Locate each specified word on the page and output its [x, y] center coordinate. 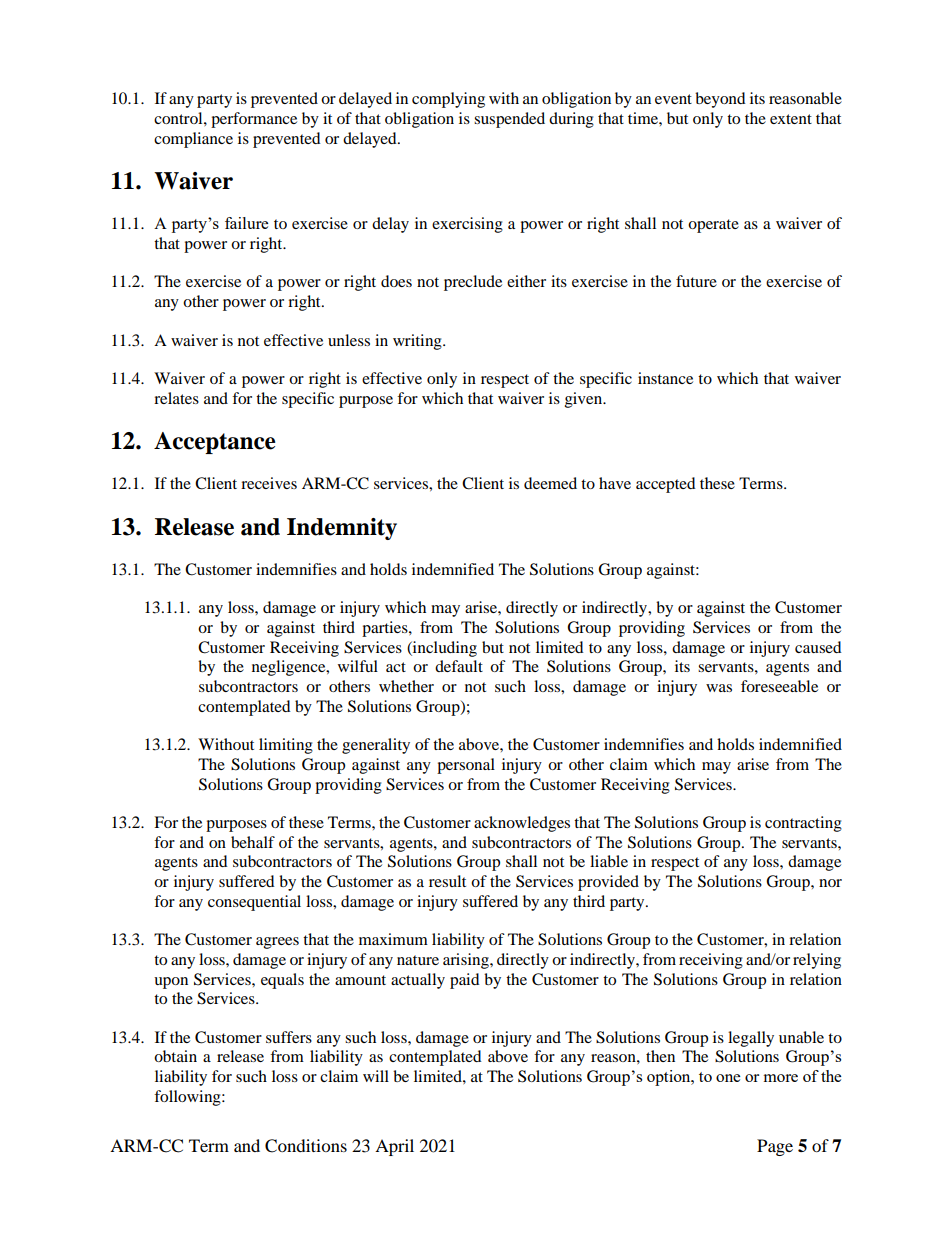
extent [791, 119]
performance [254, 120]
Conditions [306, 1146]
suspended [509, 120]
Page [775, 1147]
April [394, 1147]
